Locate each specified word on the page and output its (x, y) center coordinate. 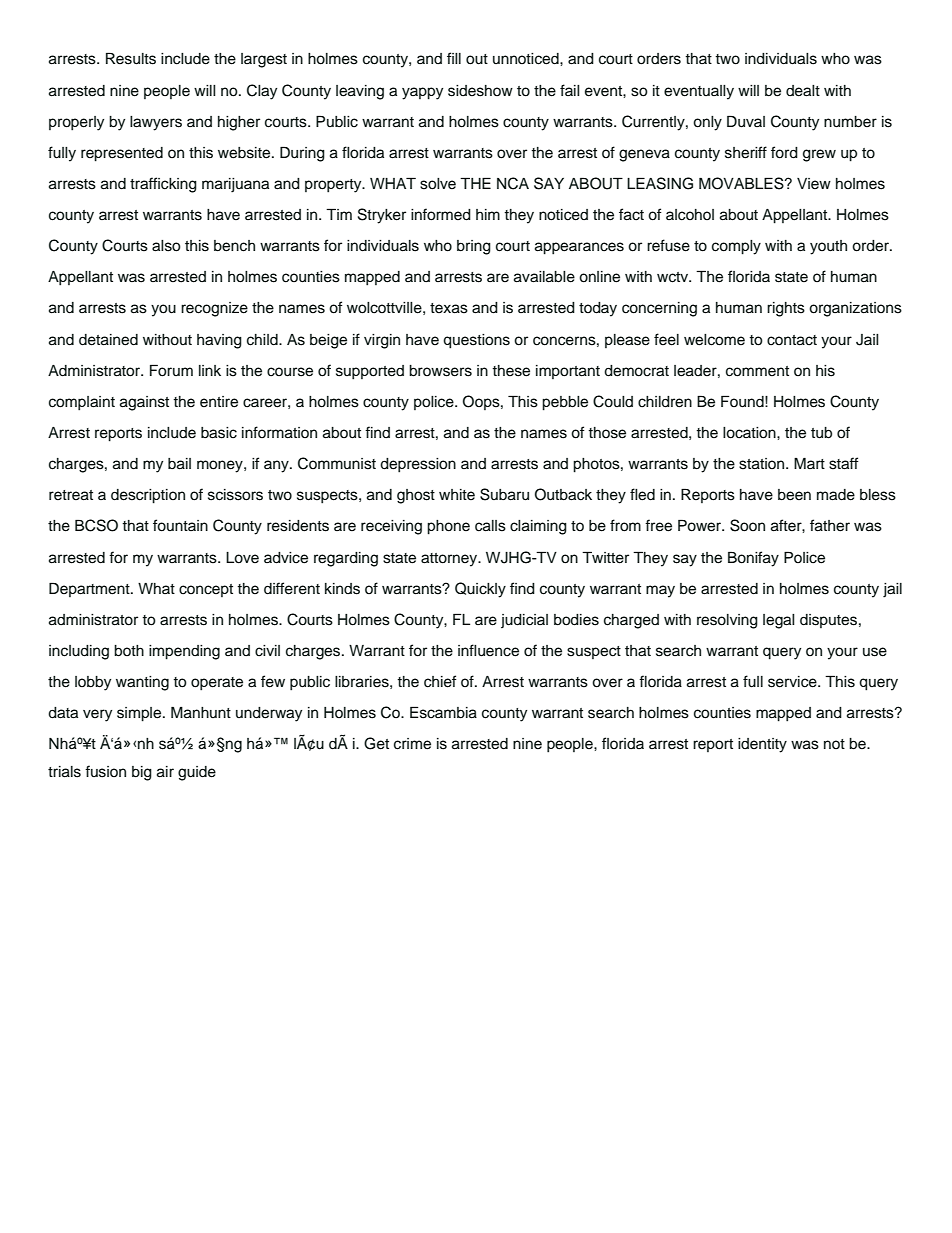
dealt (803, 91)
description (148, 496)
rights (786, 309)
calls (490, 526)
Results (131, 58)
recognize (214, 309)
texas (449, 308)
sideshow (480, 91)
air (165, 772)
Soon (747, 525)
